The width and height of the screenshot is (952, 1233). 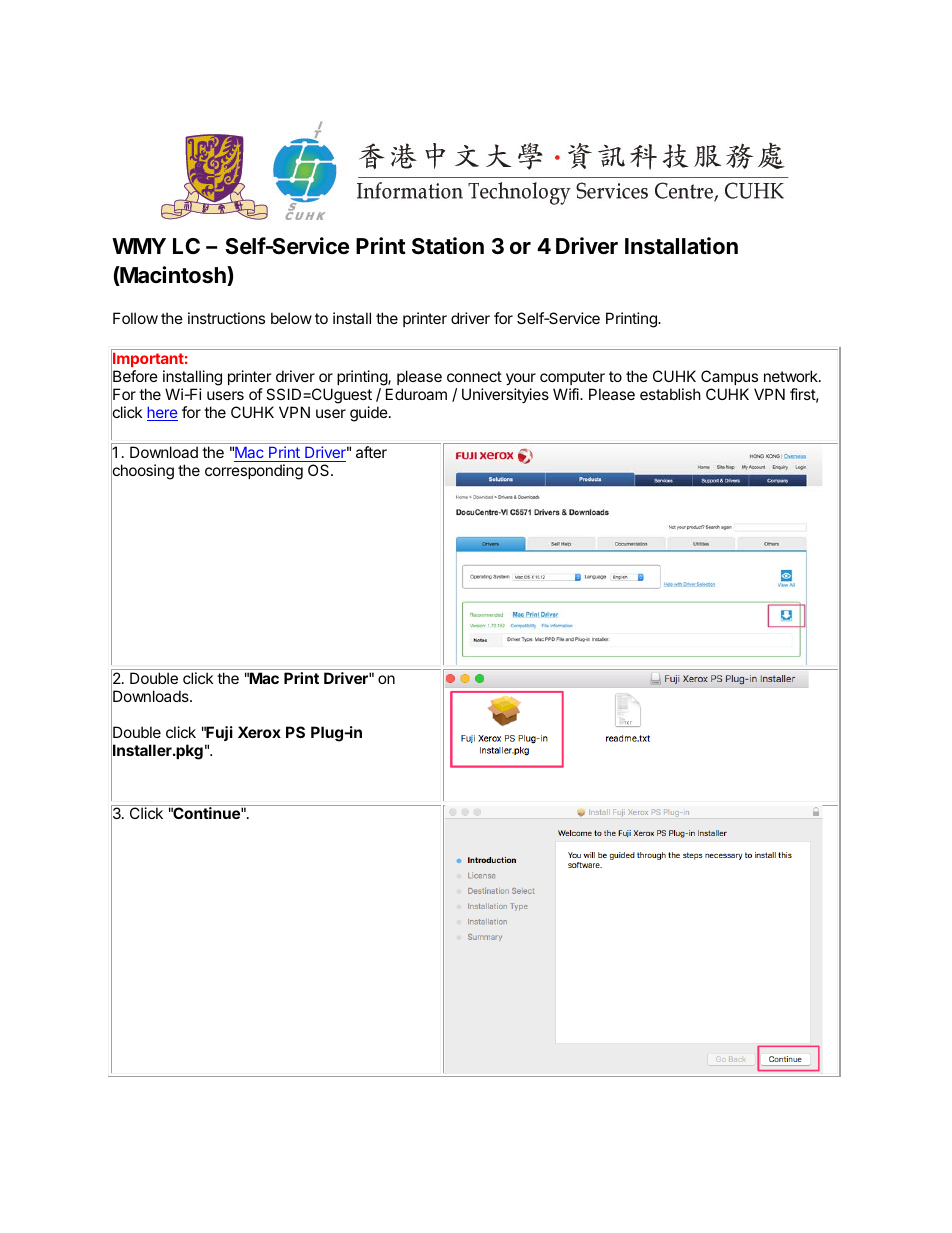 What do you see at coordinates (370, 414) in the screenshot?
I see `guide` at bounding box center [370, 414].
